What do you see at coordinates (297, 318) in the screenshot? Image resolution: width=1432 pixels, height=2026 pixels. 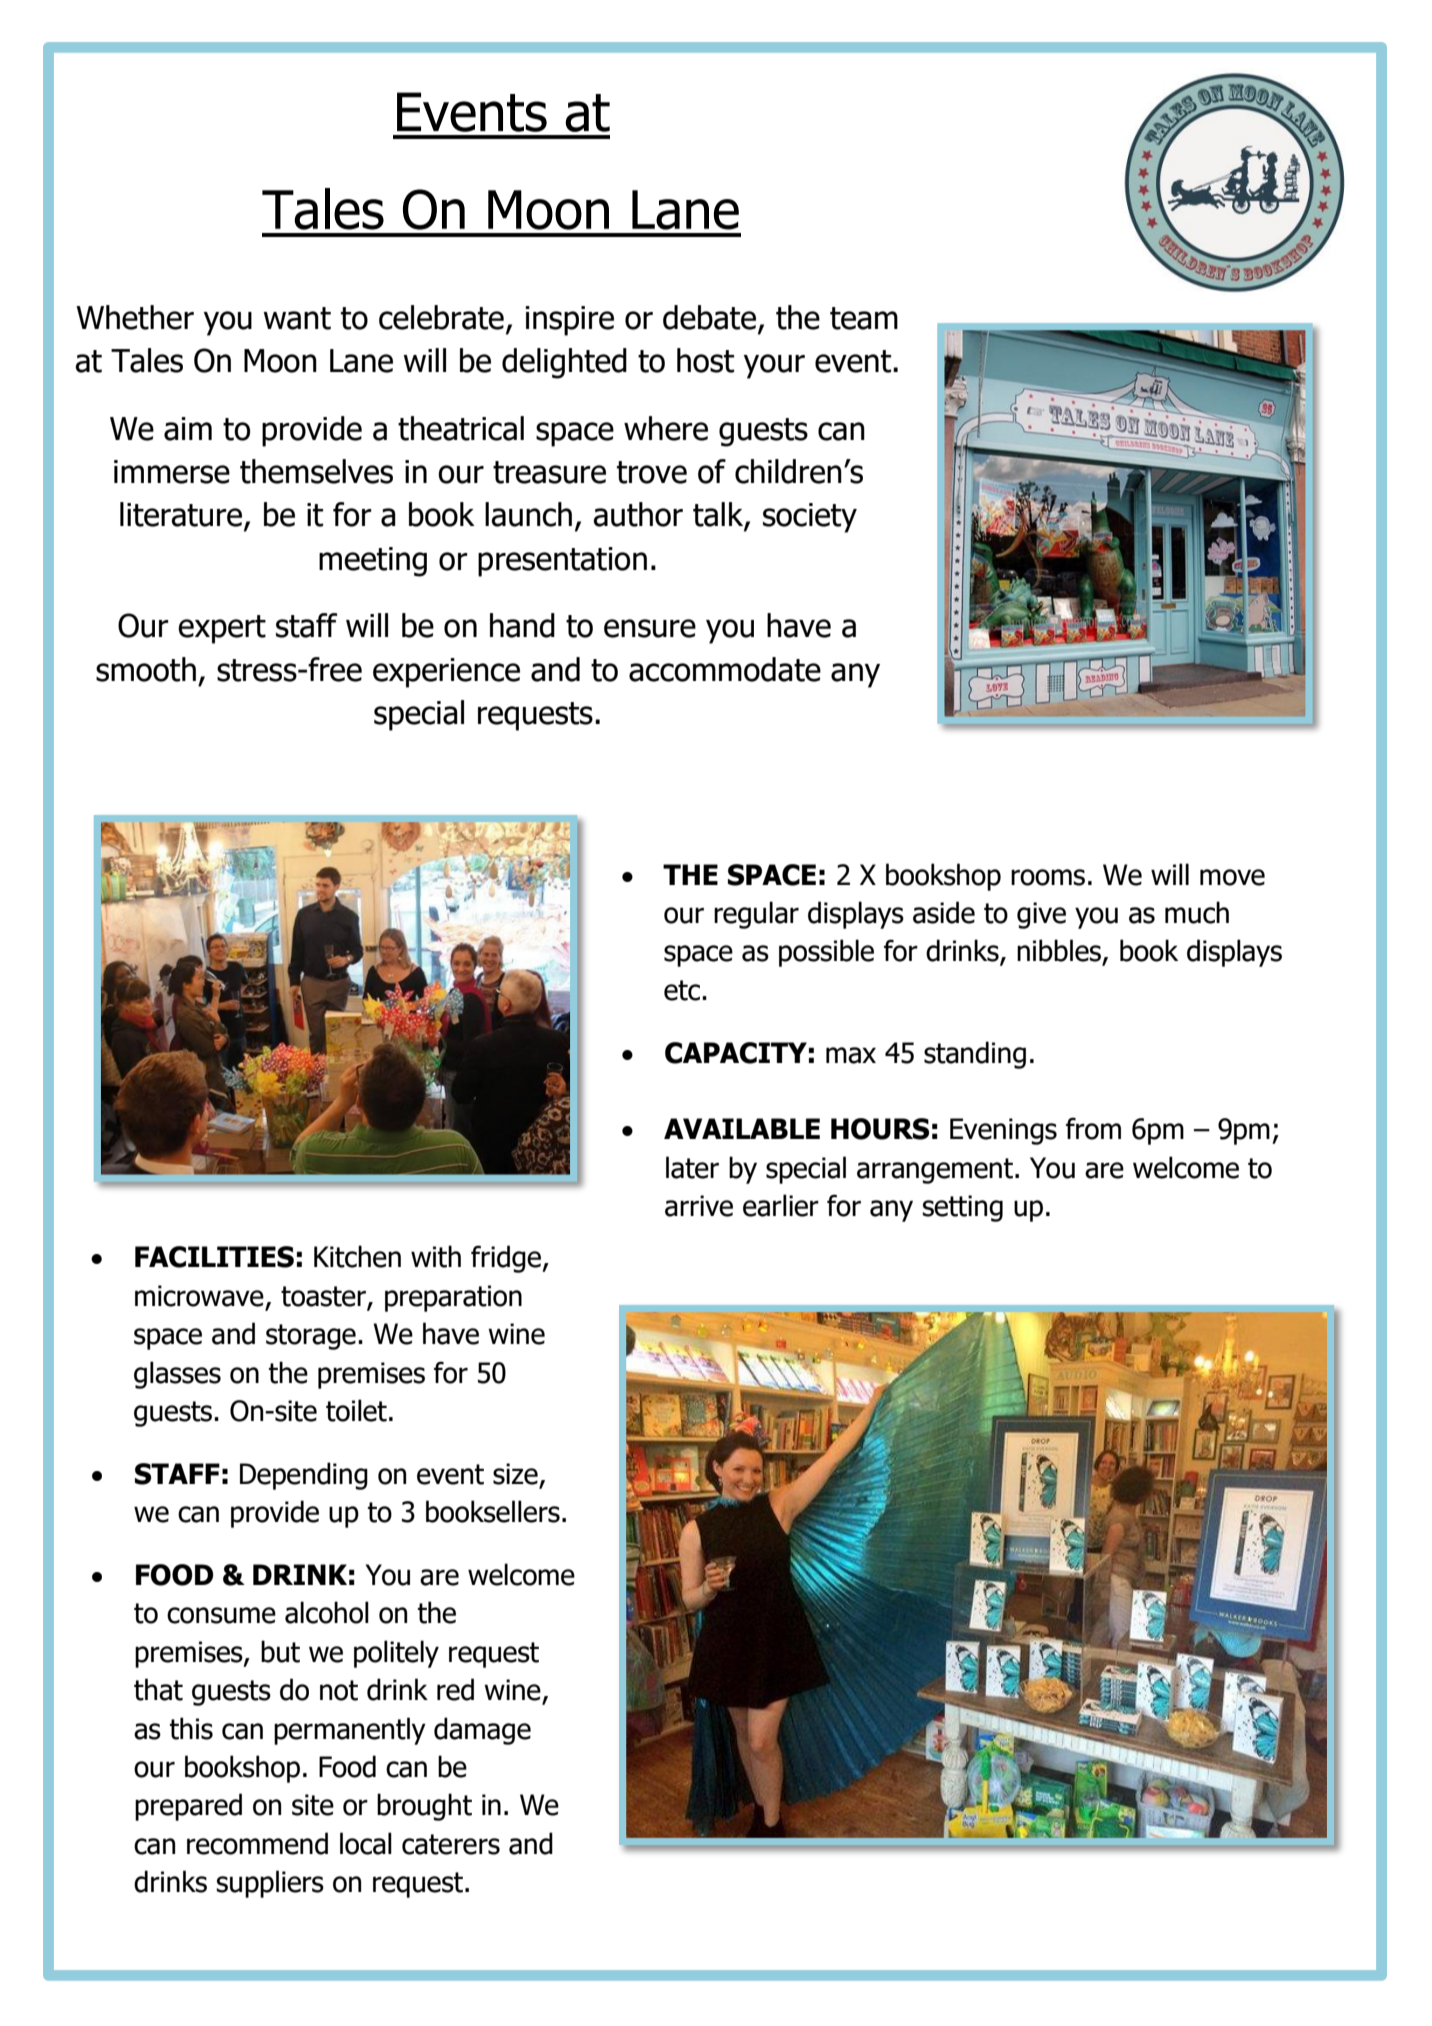 I see `want` at bounding box center [297, 318].
